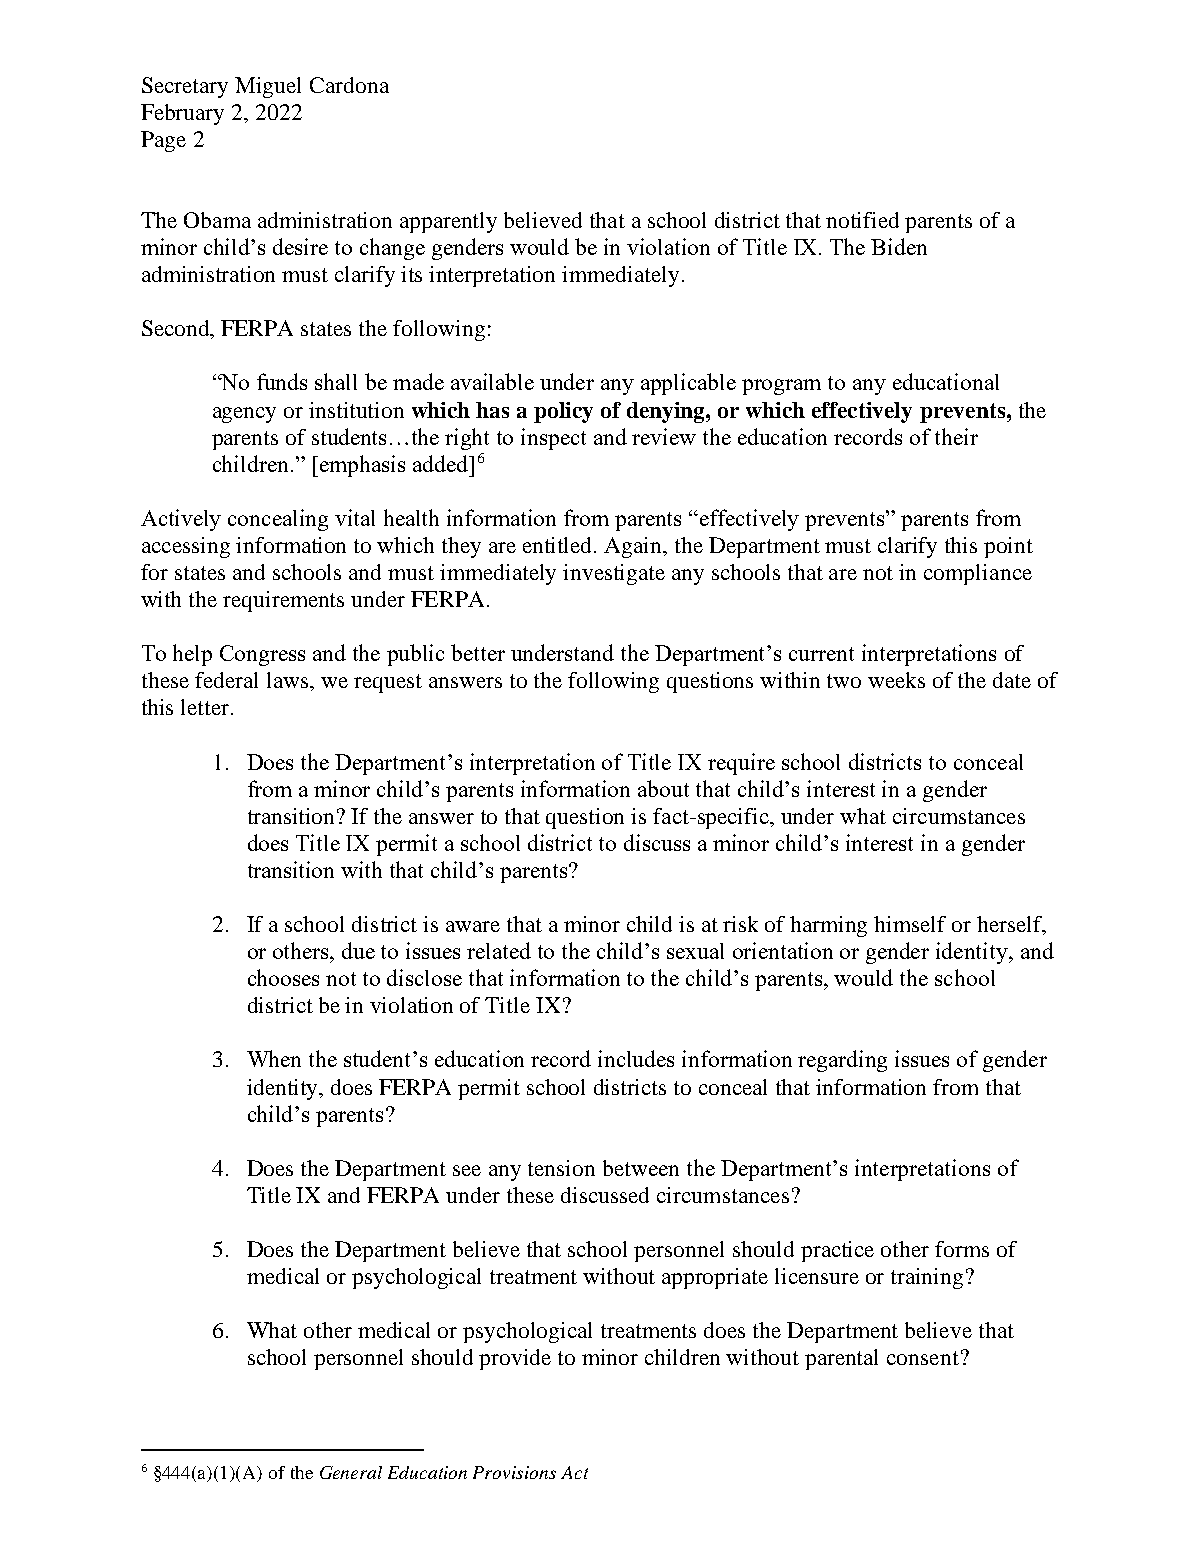 This screenshot has width=1200, height=1554. What do you see at coordinates (351, 1472) in the screenshot?
I see `General` at bounding box center [351, 1472].
